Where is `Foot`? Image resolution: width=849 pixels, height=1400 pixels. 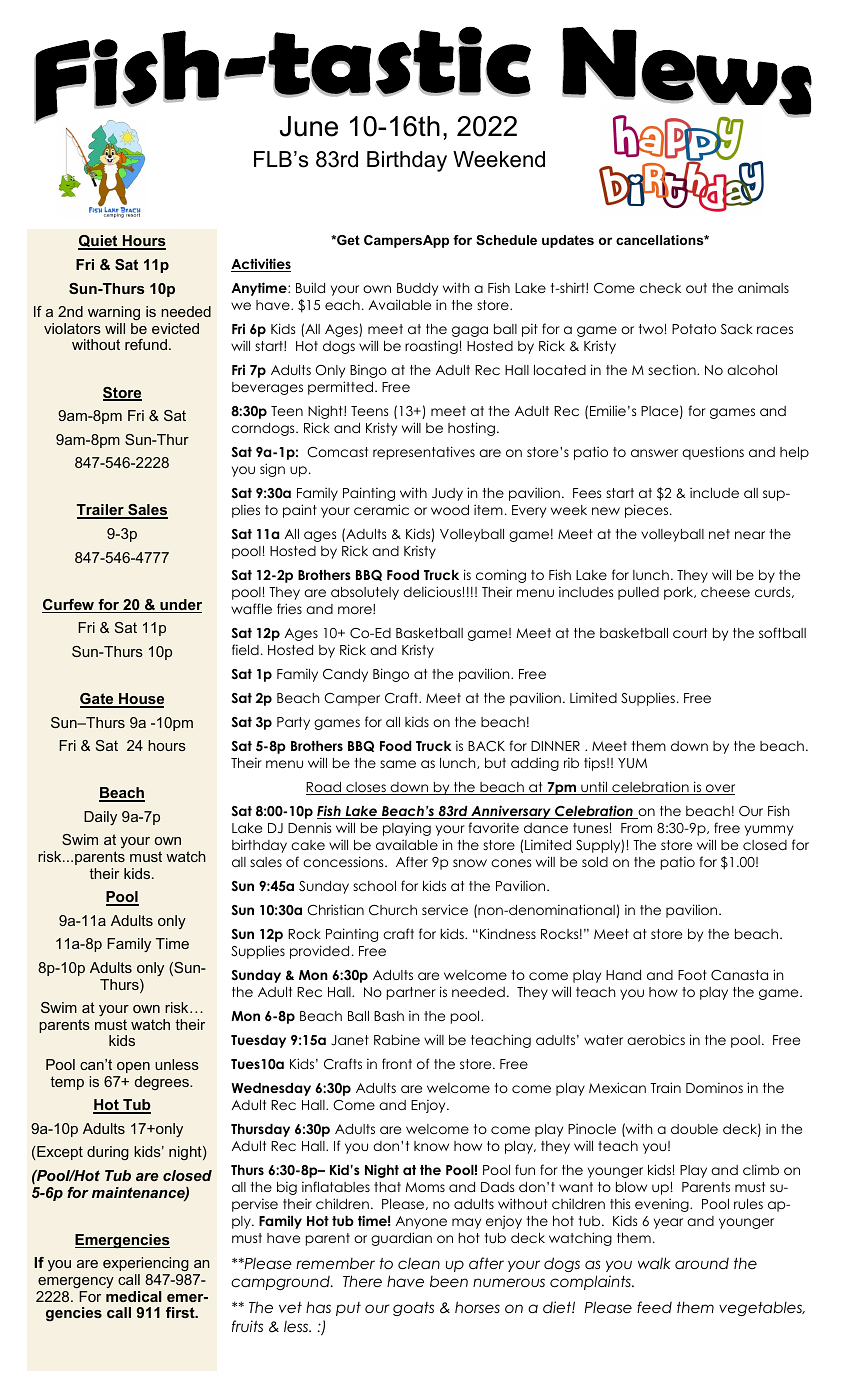
Foot is located at coordinates (692, 975).
